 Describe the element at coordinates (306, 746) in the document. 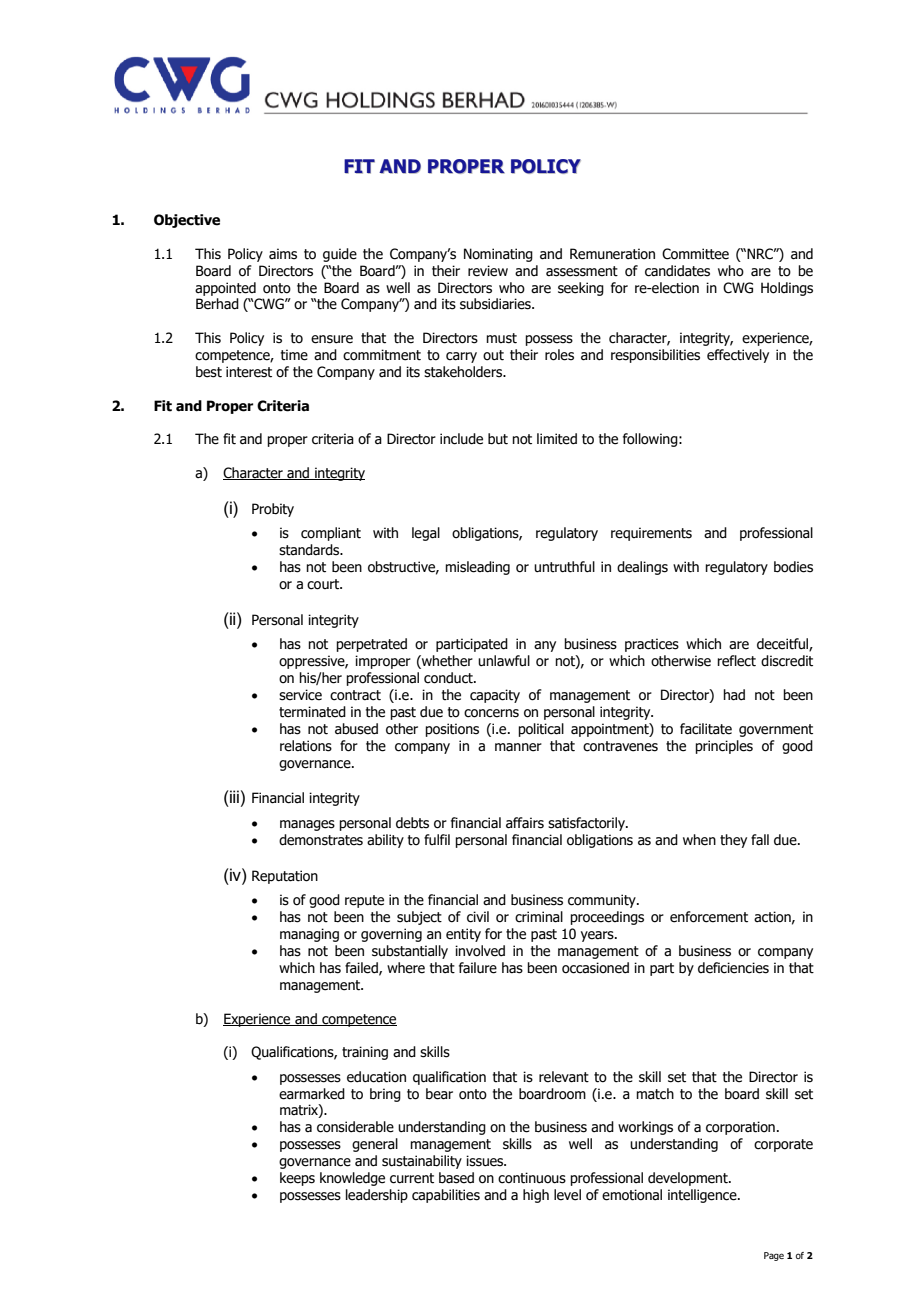

I see `relations` at that location.
